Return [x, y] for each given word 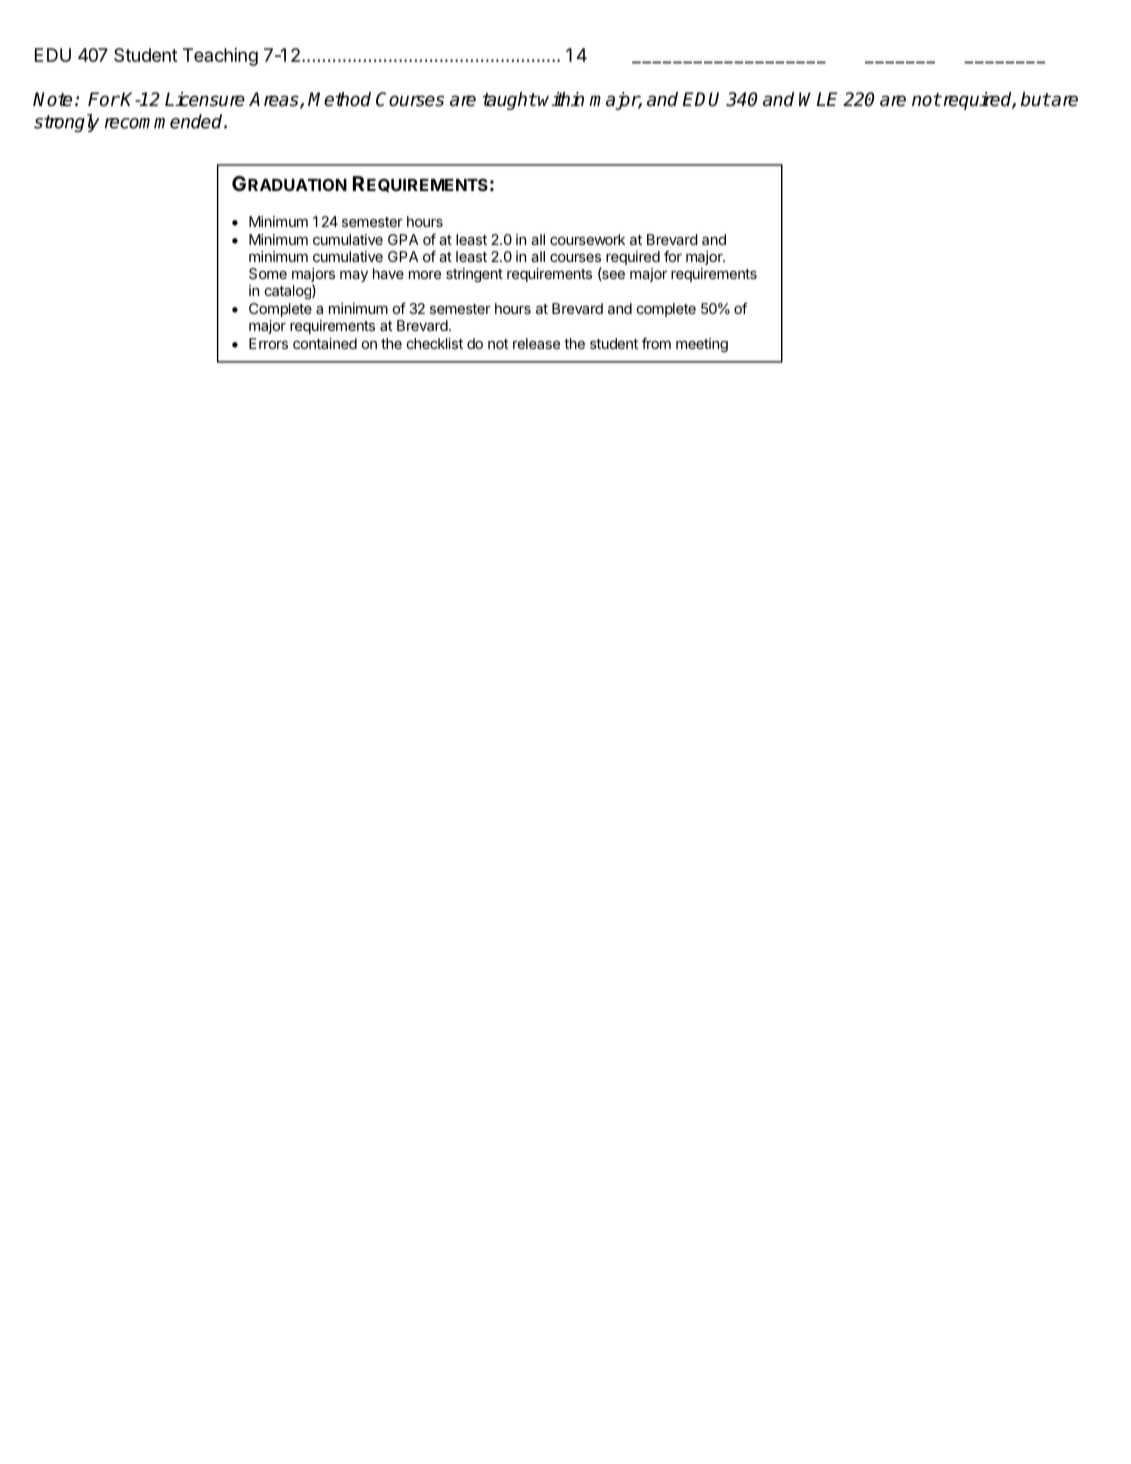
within [560, 99]
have [388, 273]
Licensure [205, 99]
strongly [67, 123]
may [354, 276]
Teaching [220, 57]
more [425, 275]
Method [339, 99]
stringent [474, 275]
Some [268, 273]
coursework [587, 239]
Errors [268, 343]
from [656, 343]
